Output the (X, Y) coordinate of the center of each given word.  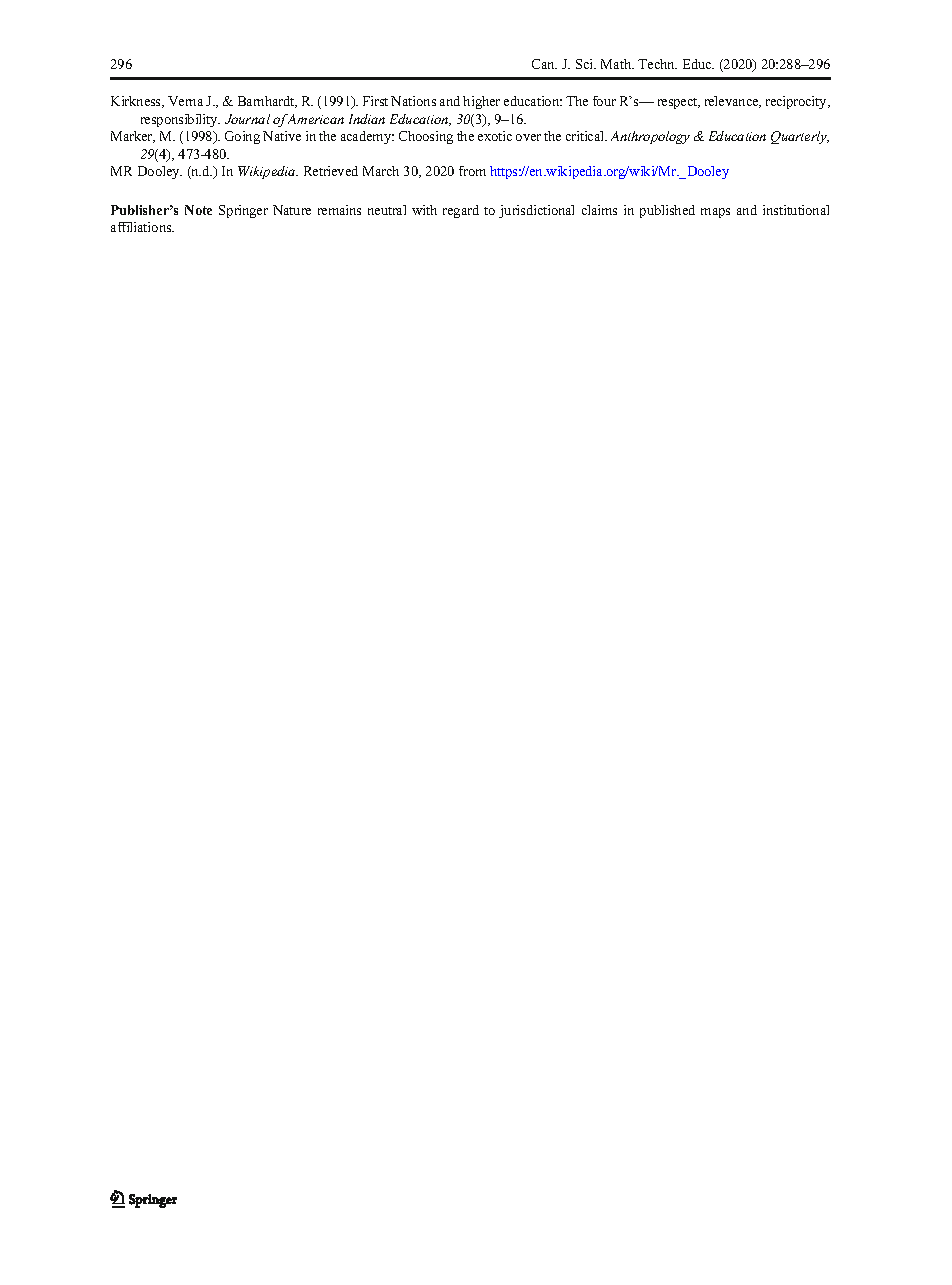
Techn (657, 64)
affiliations (142, 227)
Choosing (426, 137)
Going (242, 137)
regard (461, 211)
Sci (586, 64)
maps (715, 213)
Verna (185, 101)
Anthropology (650, 137)
